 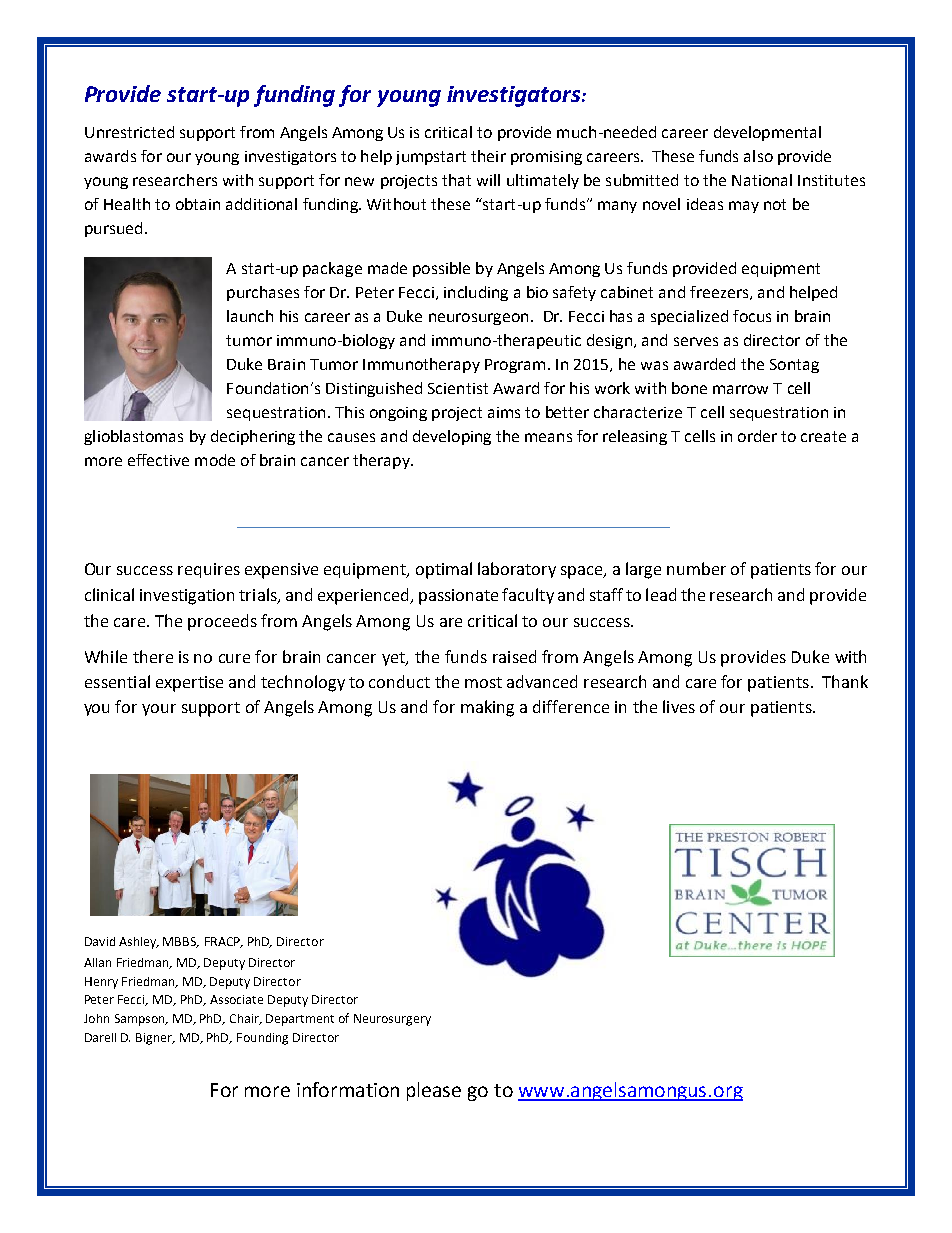 What do you see at coordinates (758, 156) in the screenshot?
I see `also` at bounding box center [758, 156].
